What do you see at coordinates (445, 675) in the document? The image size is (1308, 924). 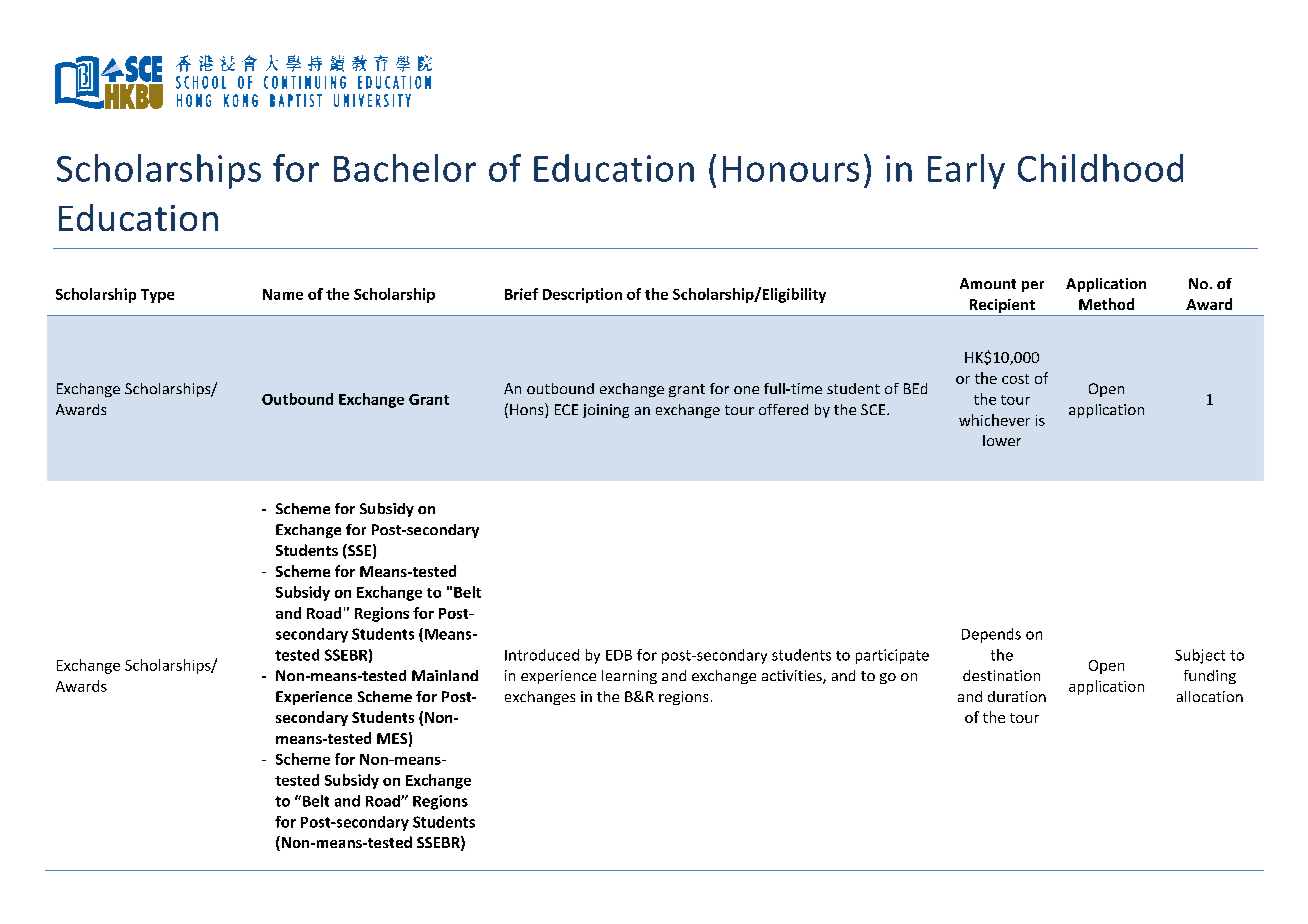 I see `Mainland` at bounding box center [445, 675].
